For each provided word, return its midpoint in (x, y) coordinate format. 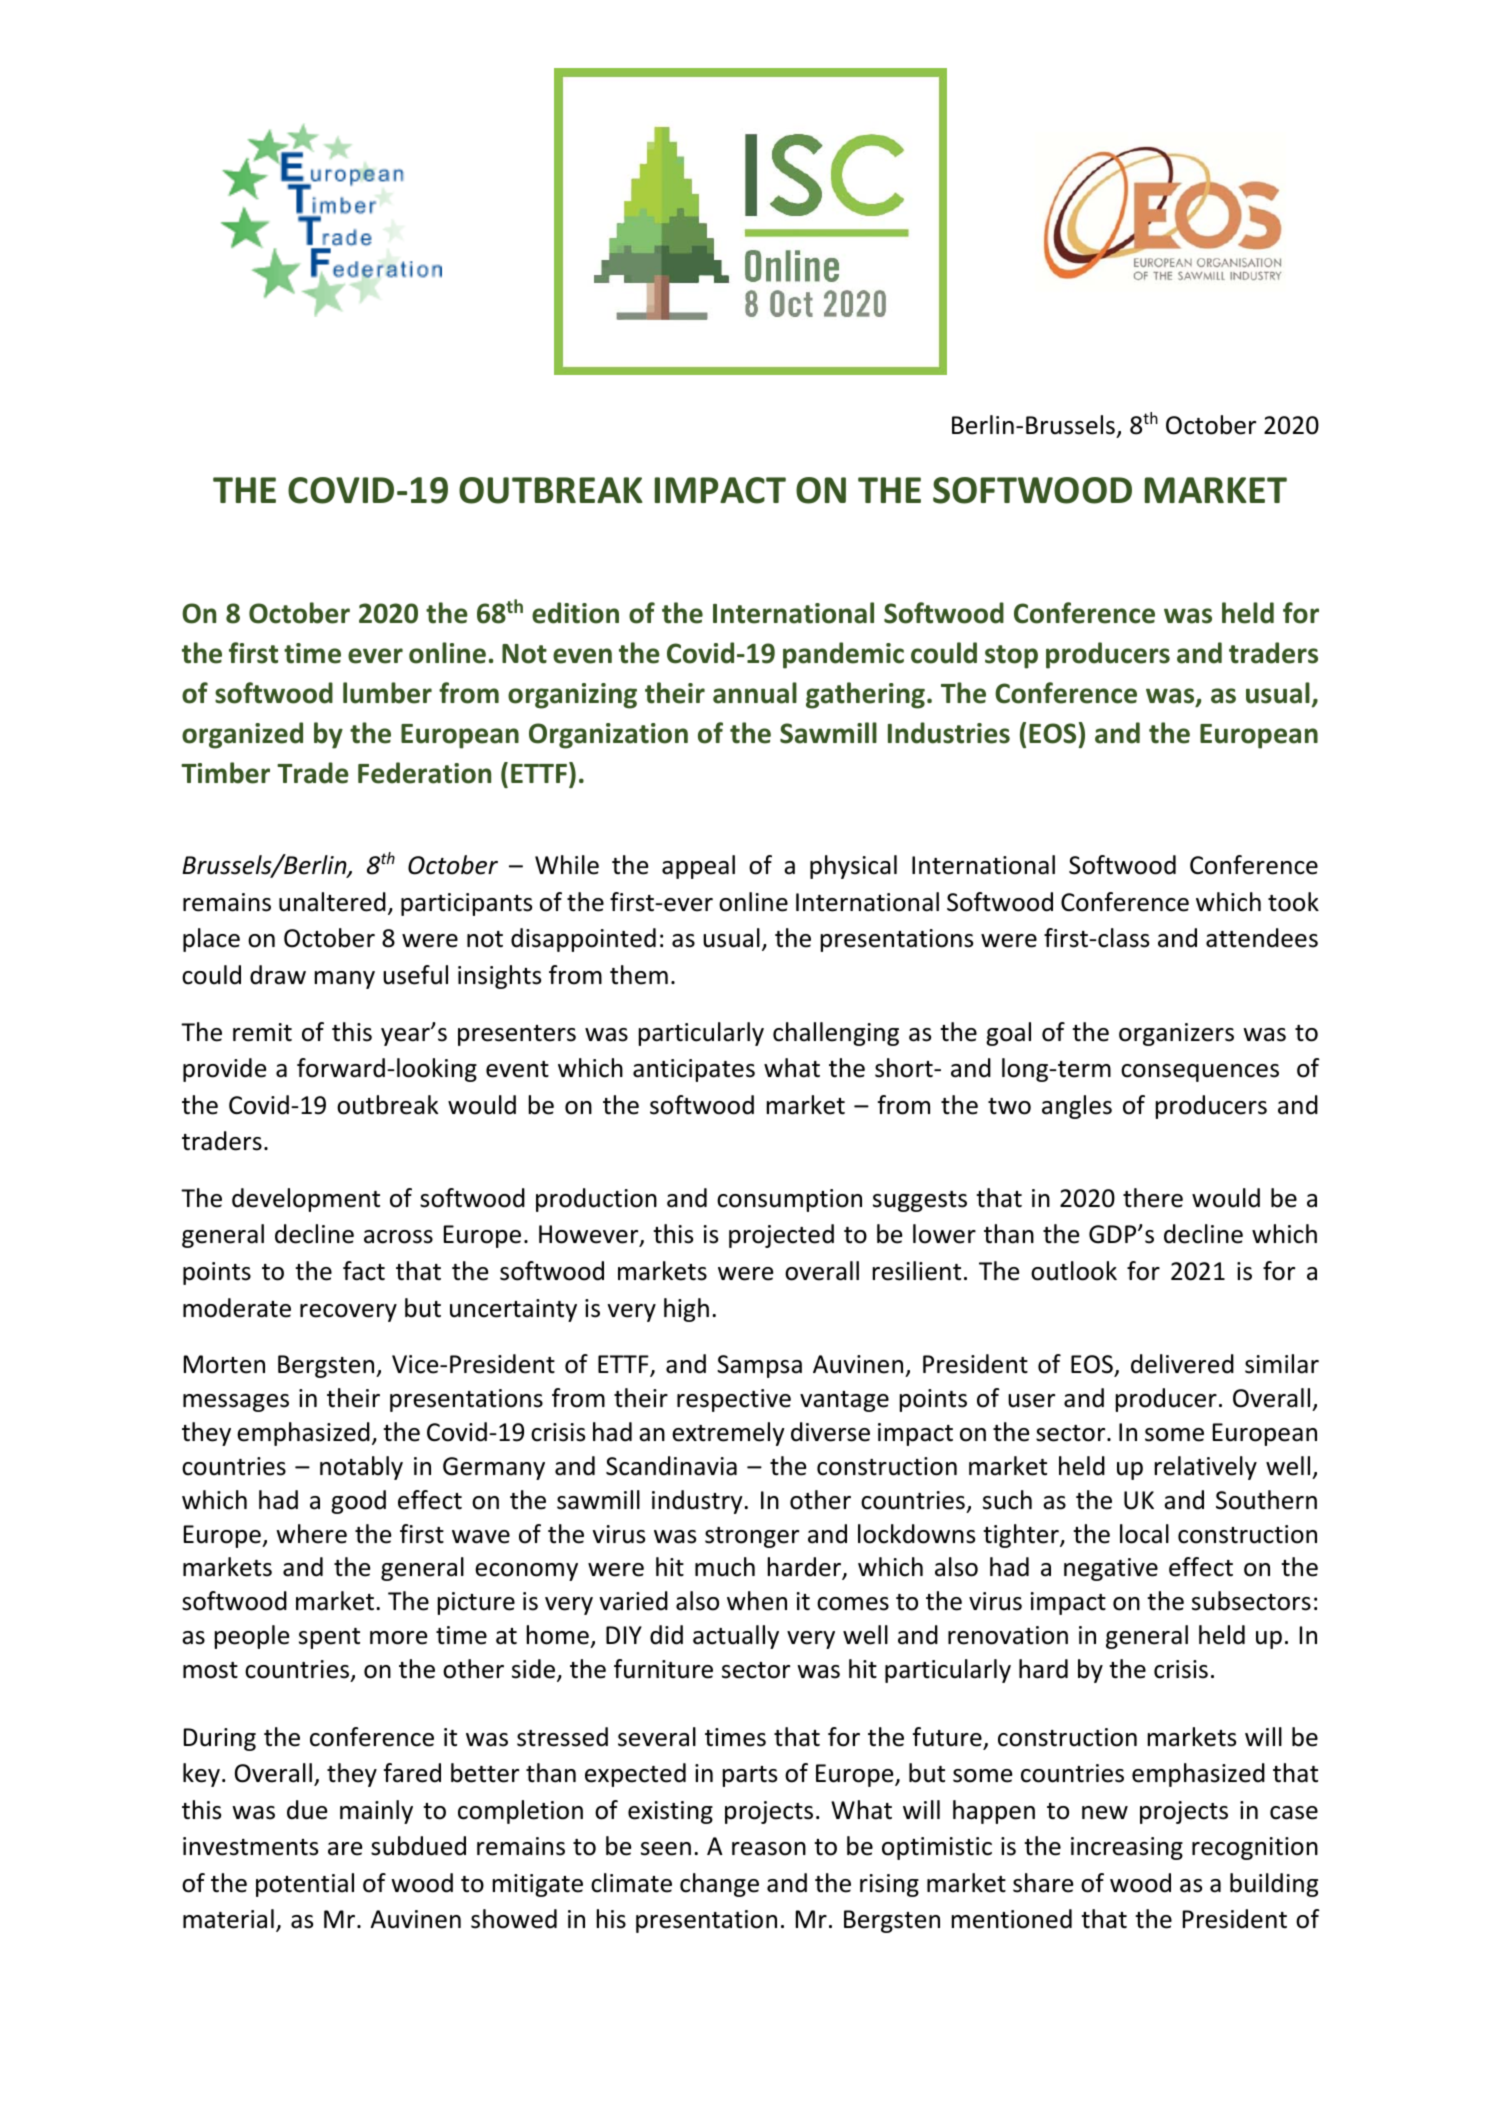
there (1153, 1198)
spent (329, 1638)
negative (1111, 1569)
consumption (789, 1200)
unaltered (332, 902)
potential (305, 1885)
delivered (1182, 1364)
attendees (1262, 938)
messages (236, 1403)
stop (1011, 657)
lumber (387, 693)
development (306, 1200)
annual (755, 693)
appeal (698, 867)
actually (736, 1637)
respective (734, 1400)
